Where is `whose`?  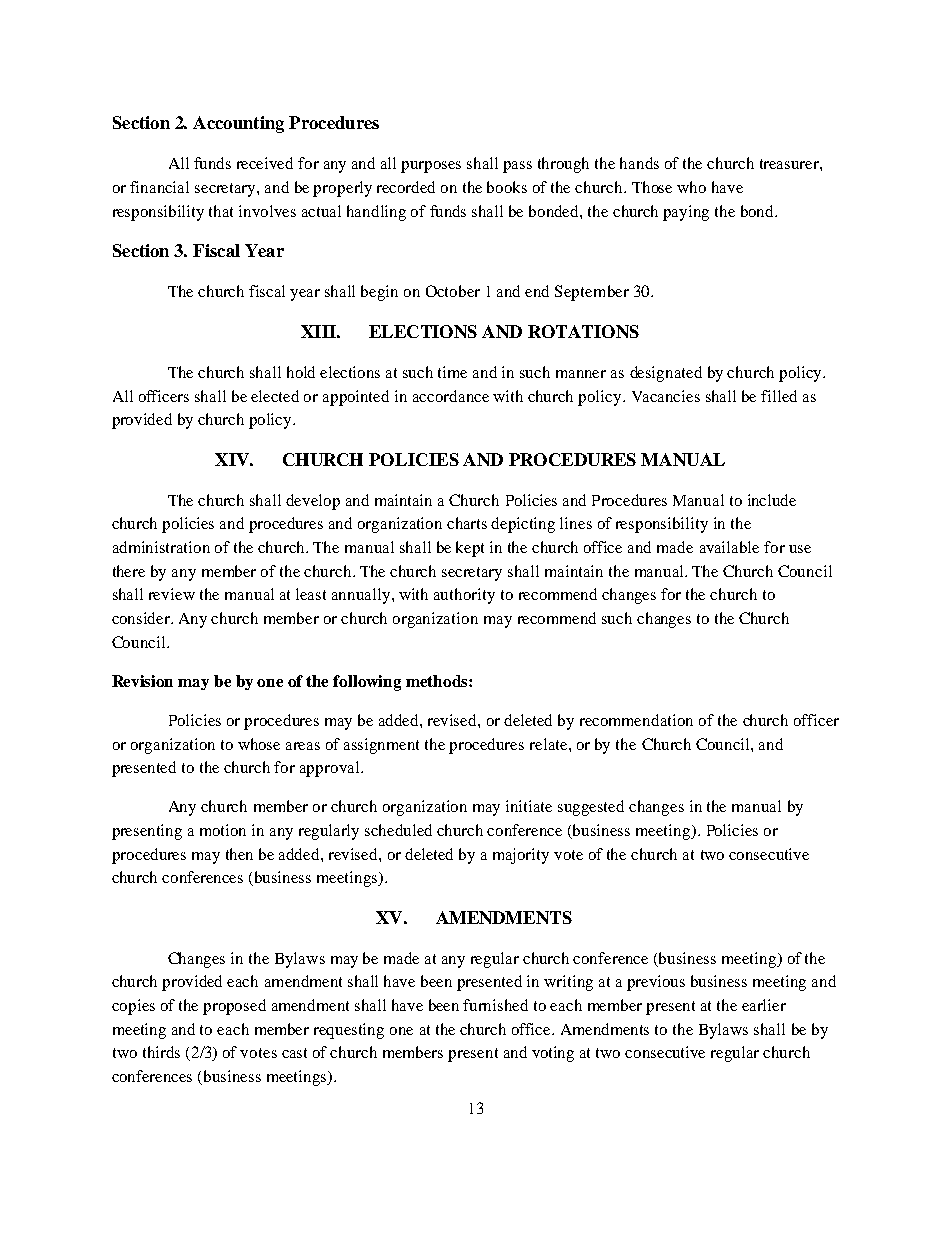 whose is located at coordinates (259, 744).
